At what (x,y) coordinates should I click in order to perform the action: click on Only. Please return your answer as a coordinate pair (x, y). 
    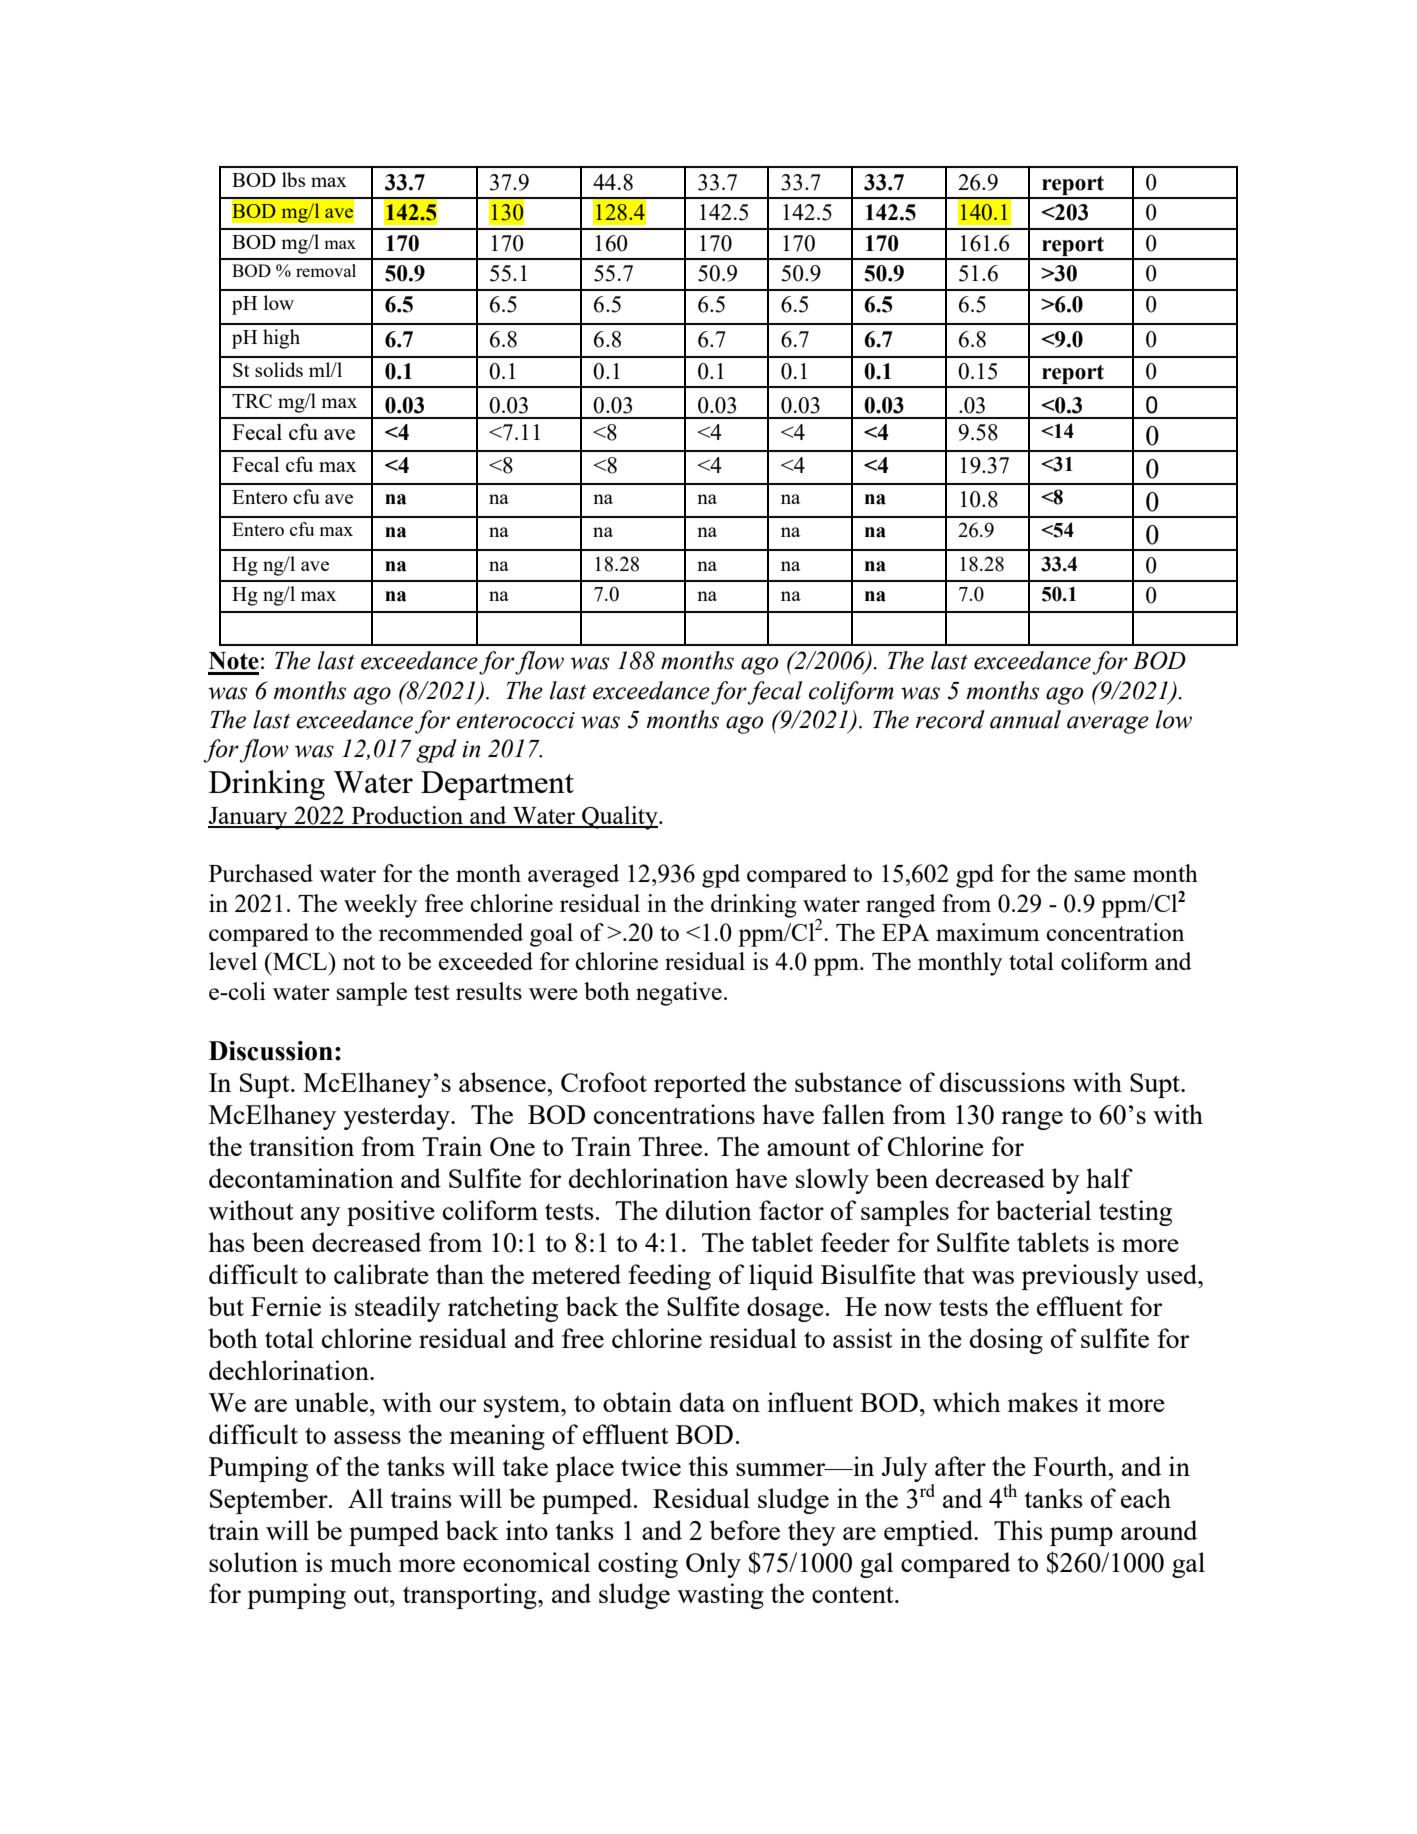
    Looking at the image, I should click on (713, 1565).
